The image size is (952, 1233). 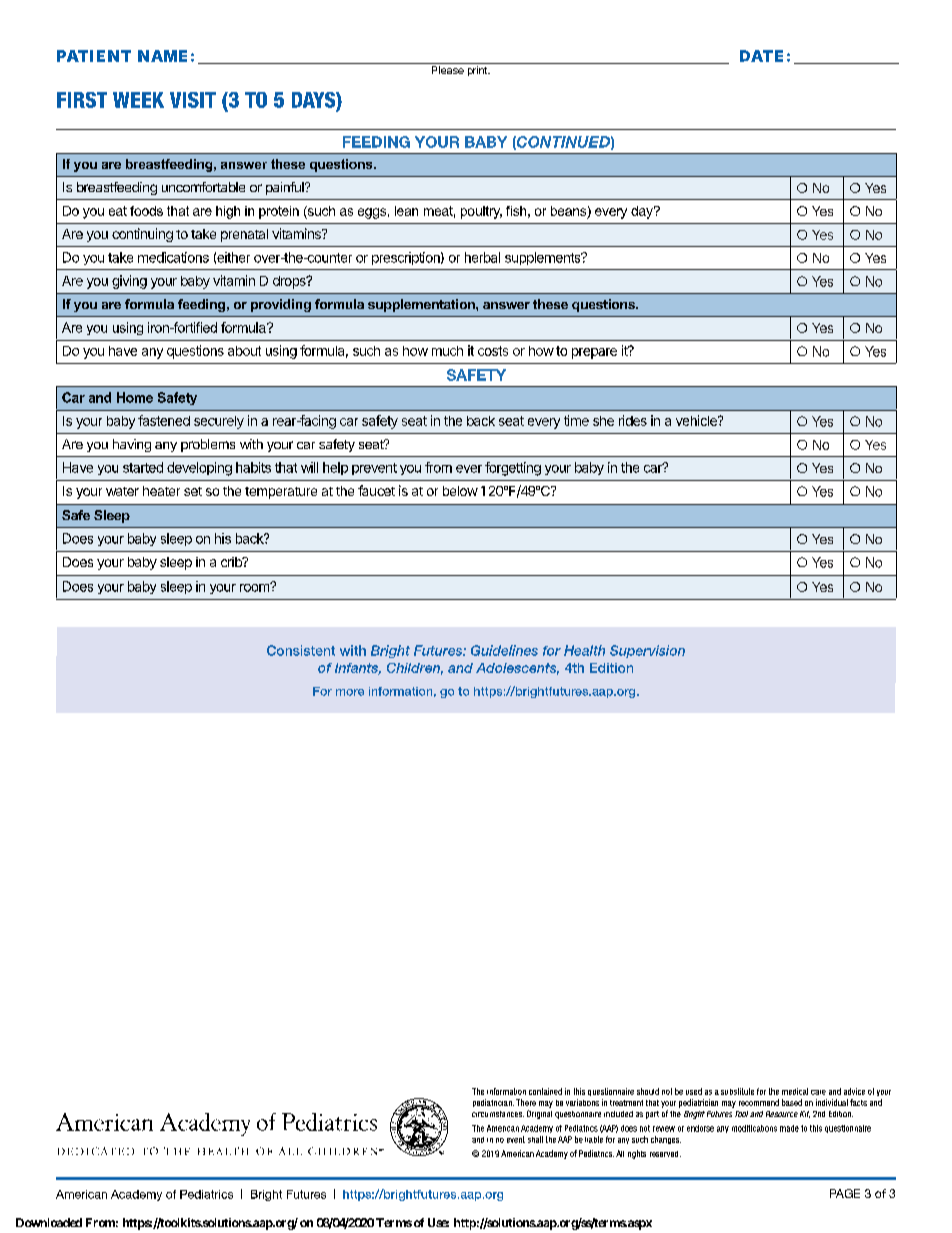 I want to click on room, so click(x=255, y=587).
